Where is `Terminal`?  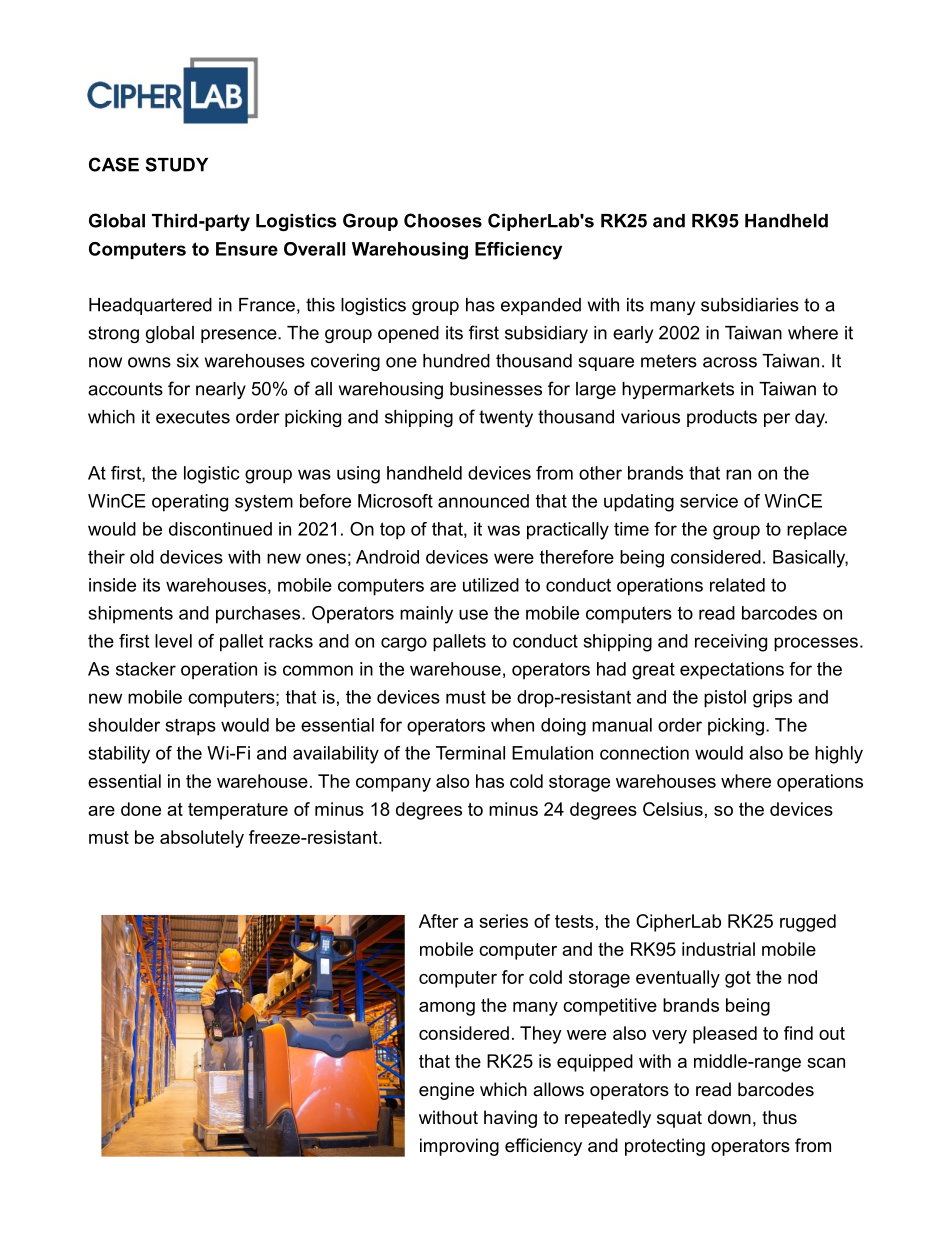
Terminal is located at coordinates (470, 753).
